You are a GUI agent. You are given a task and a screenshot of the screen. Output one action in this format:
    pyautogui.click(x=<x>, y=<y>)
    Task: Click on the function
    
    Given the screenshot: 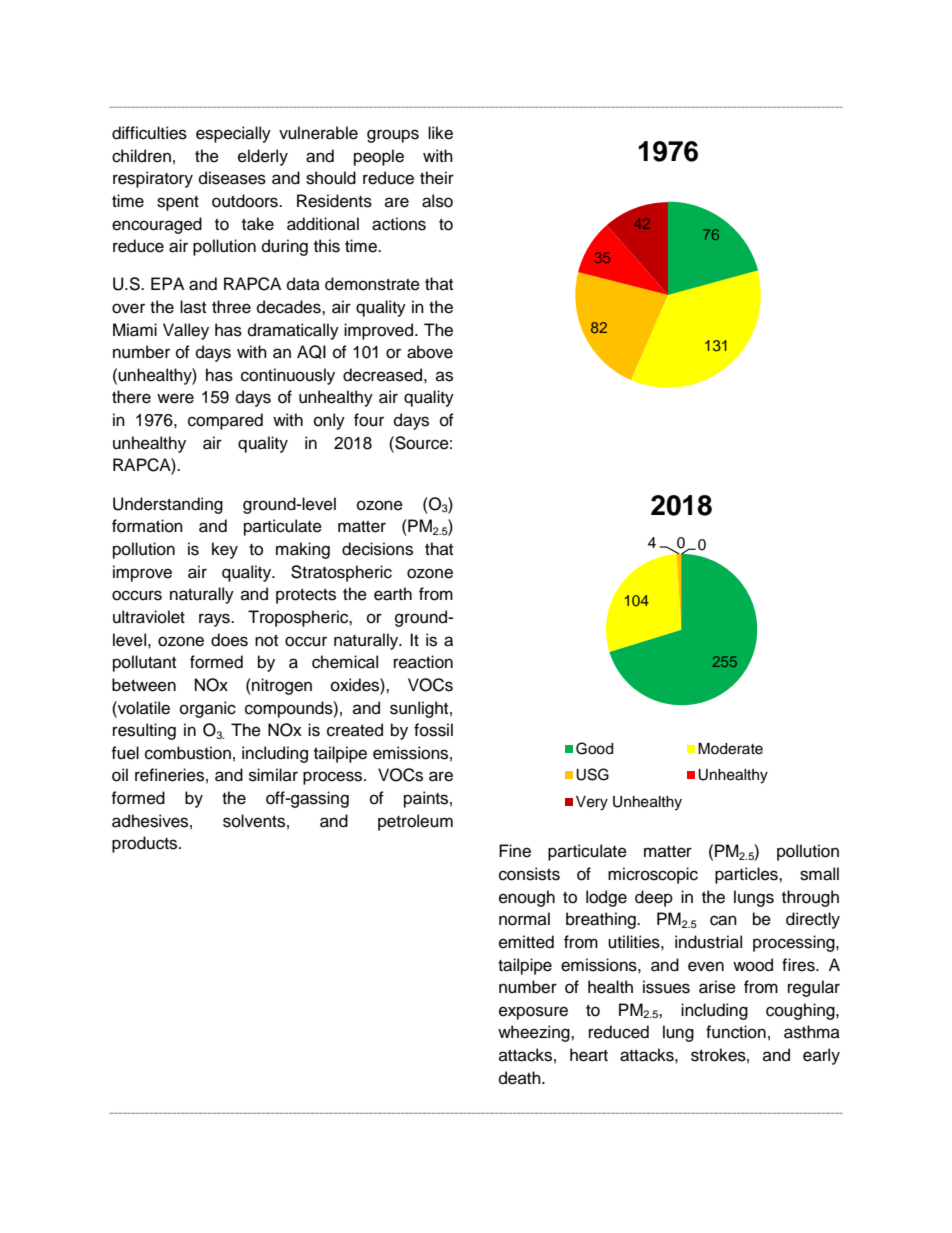 What is the action you would take?
    pyautogui.click(x=736, y=1032)
